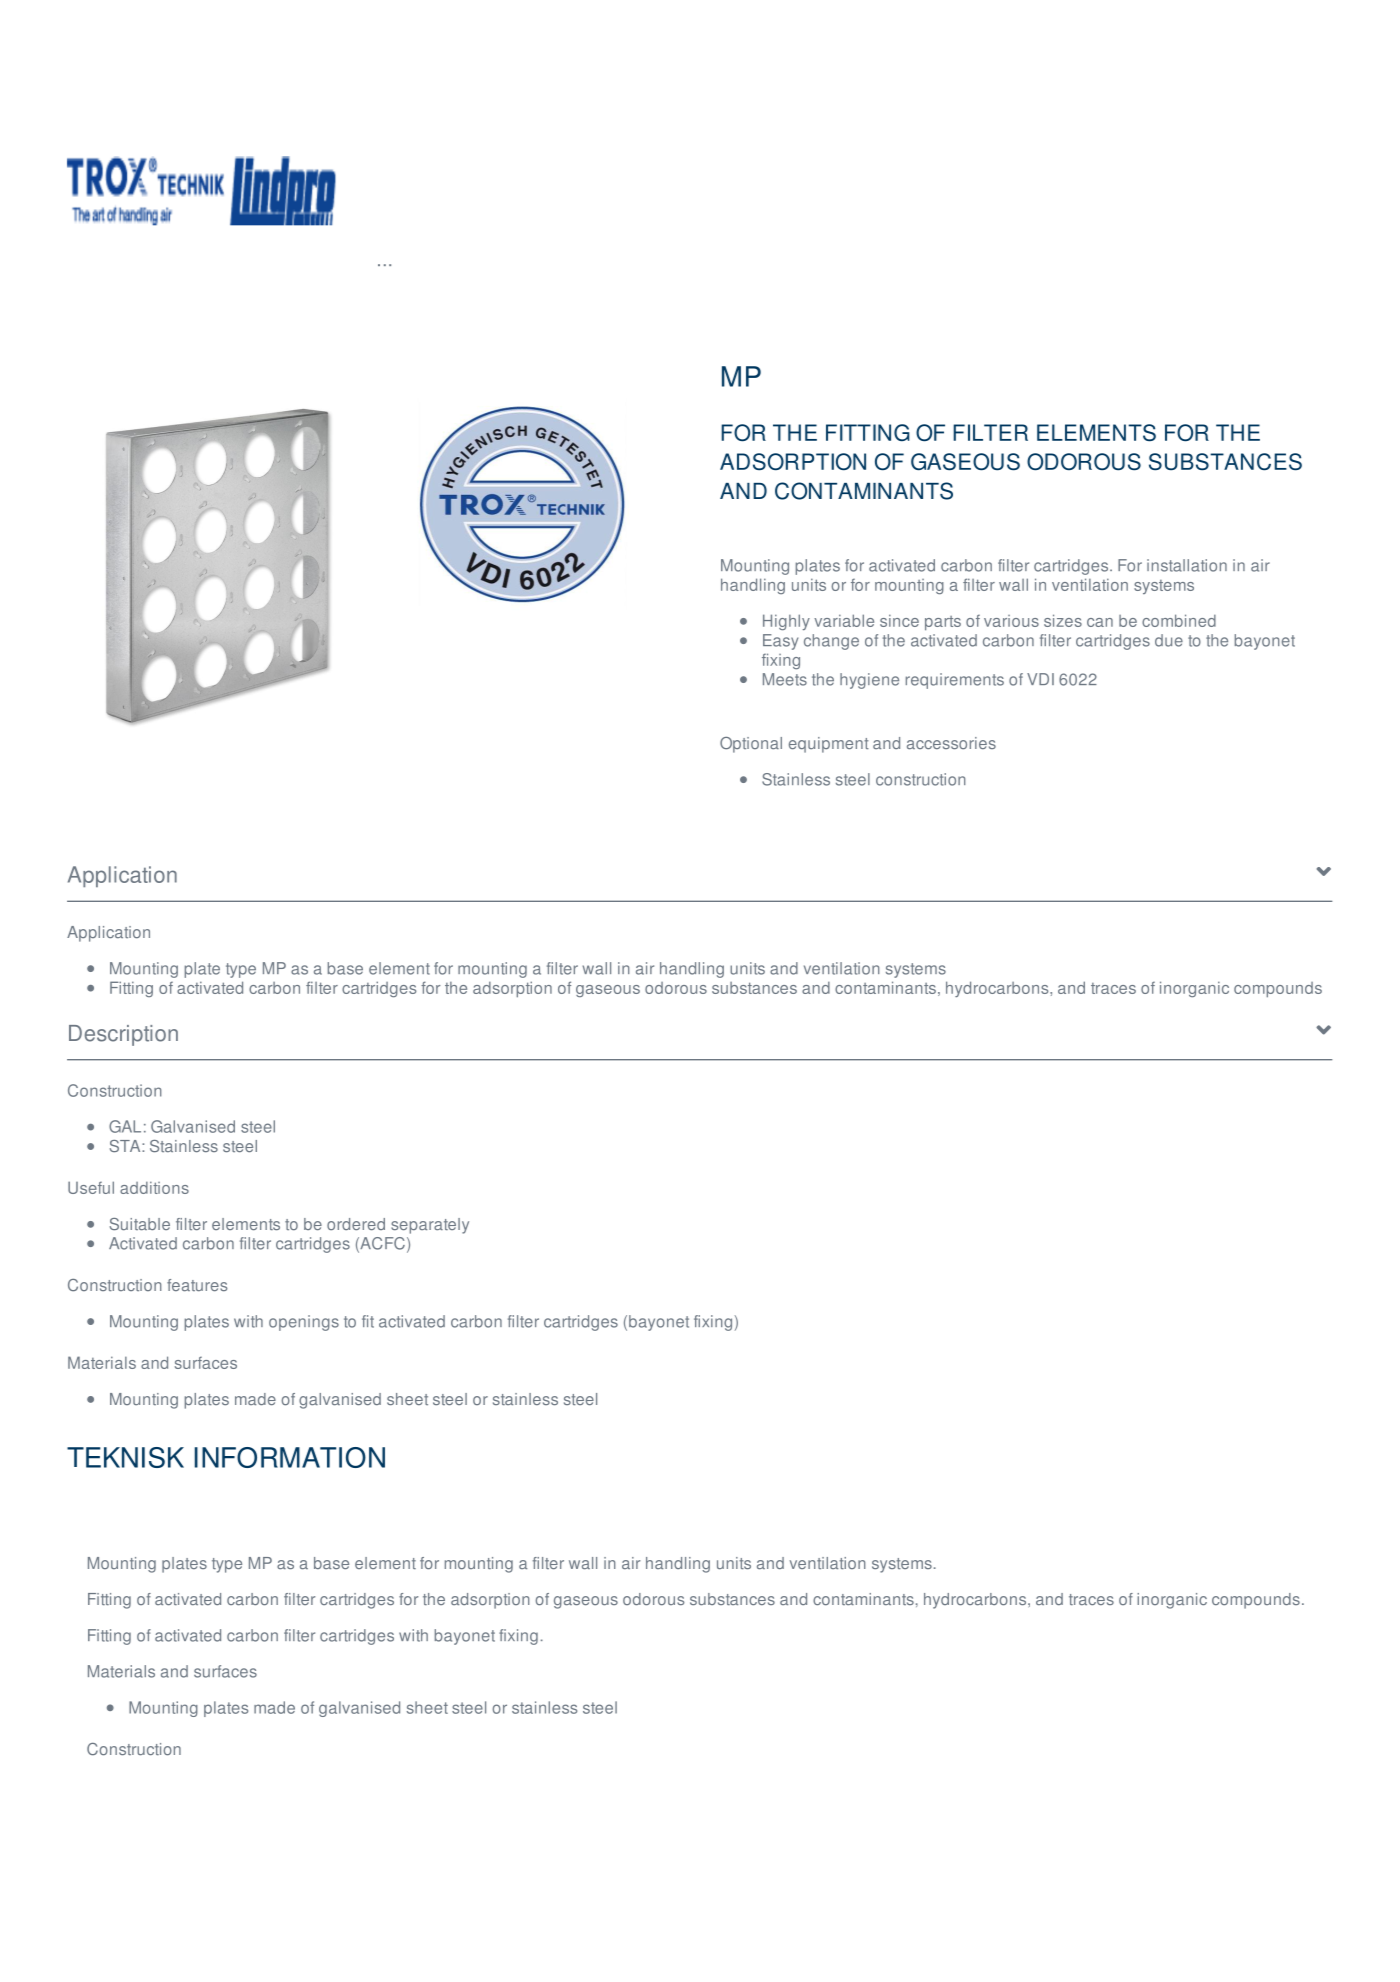  What do you see at coordinates (197, 1285) in the page?
I see `features` at bounding box center [197, 1285].
